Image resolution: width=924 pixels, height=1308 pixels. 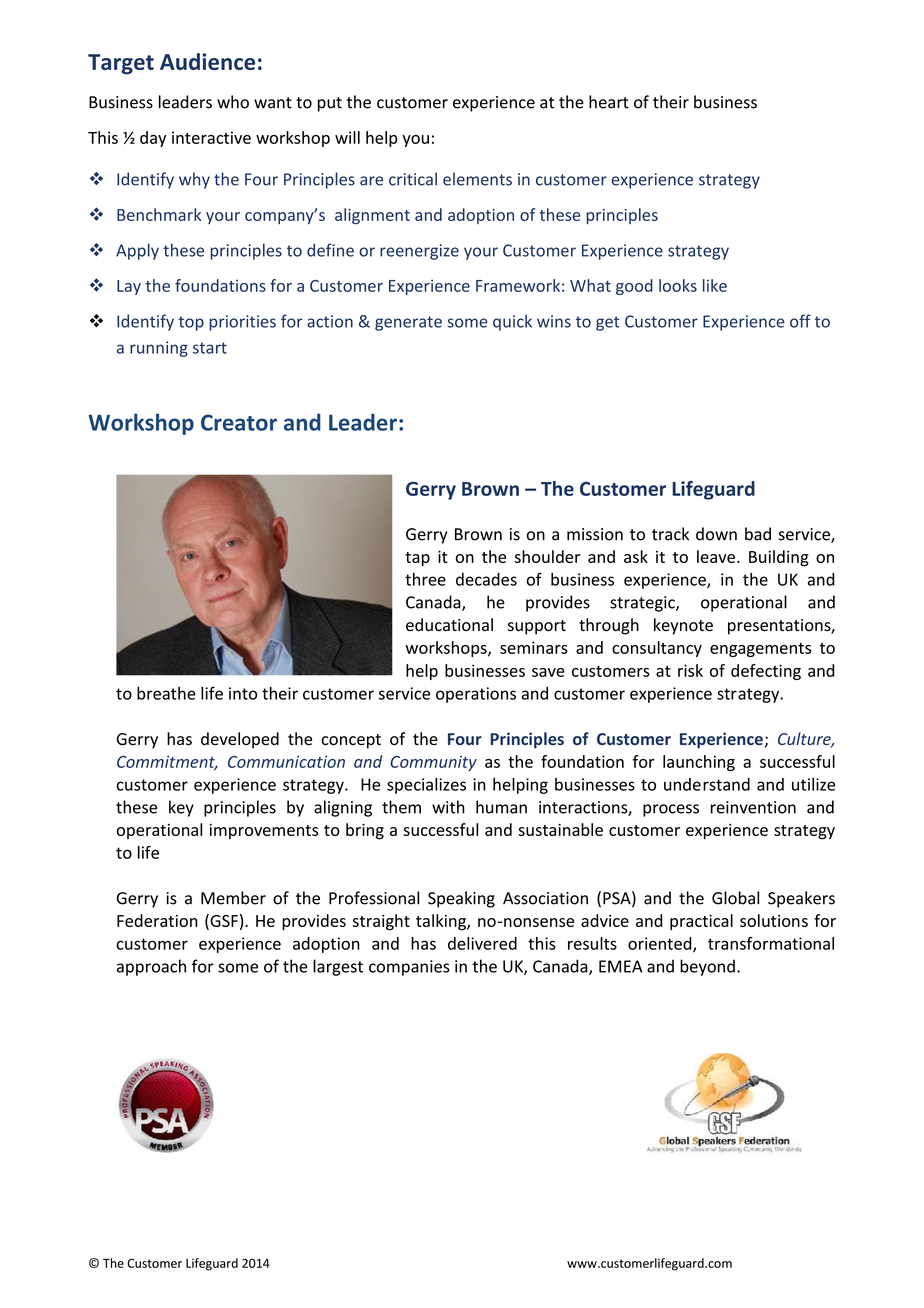 What do you see at coordinates (699, 763) in the screenshot?
I see `launching` at bounding box center [699, 763].
